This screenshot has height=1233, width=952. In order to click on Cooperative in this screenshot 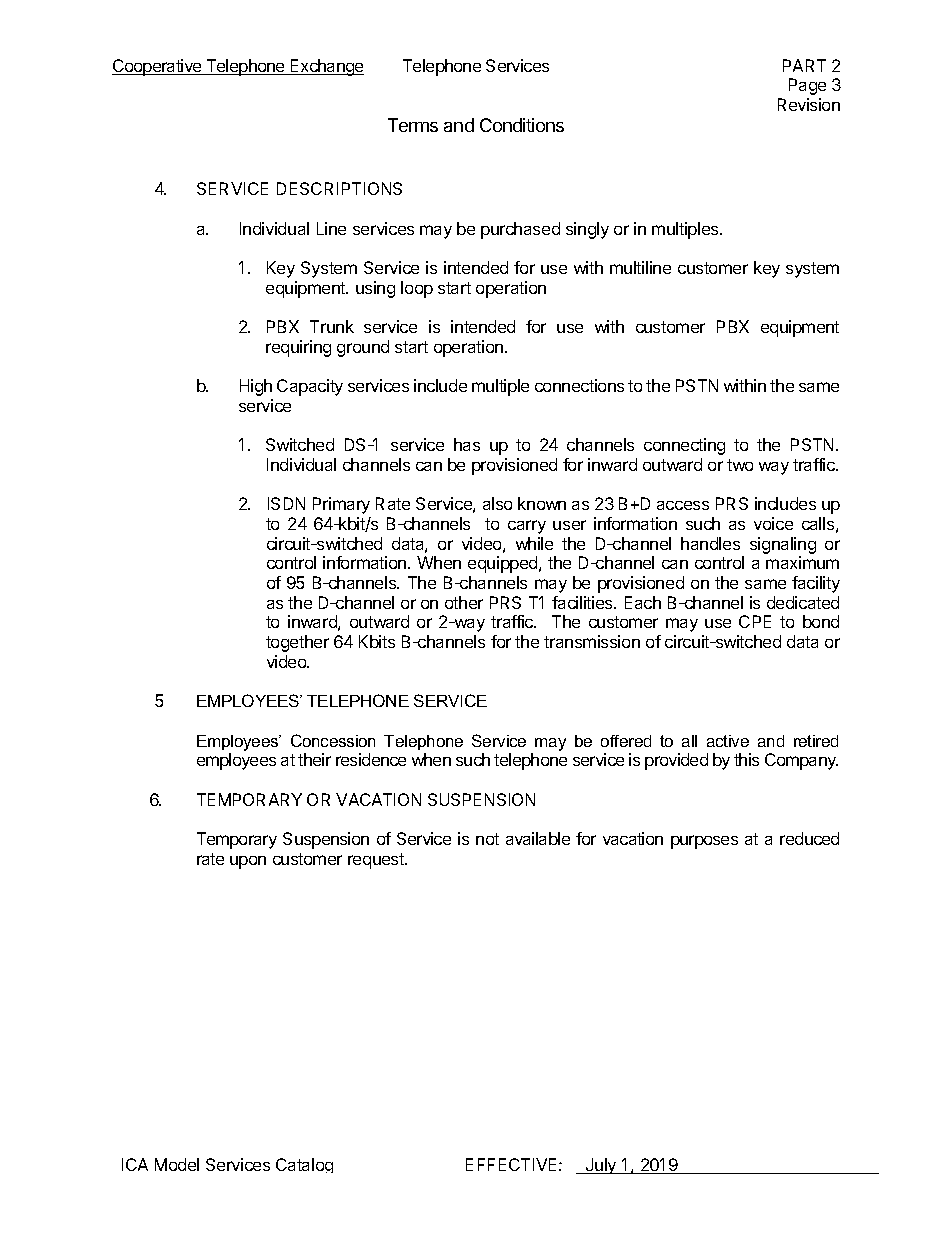, I will do `click(158, 67)`.
